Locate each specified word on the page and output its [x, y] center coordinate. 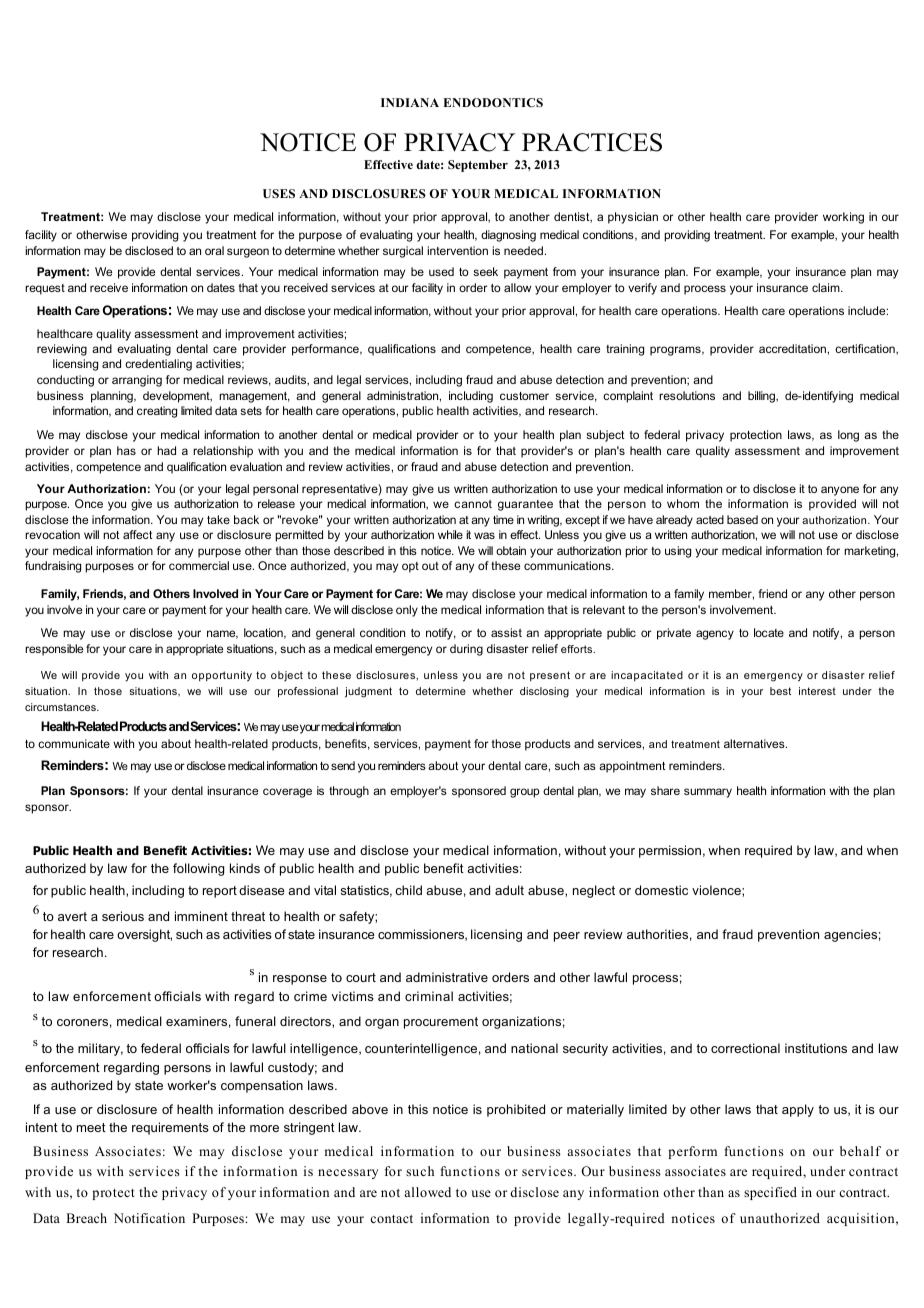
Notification [149, 1218]
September [478, 166]
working [843, 218]
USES [279, 193]
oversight [144, 935]
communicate [74, 743]
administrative [447, 977]
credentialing [158, 365]
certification [866, 349]
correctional [745, 1048]
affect [137, 534]
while [450, 534]
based [742, 519]
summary [708, 793]
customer [524, 396]
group [524, 793]
